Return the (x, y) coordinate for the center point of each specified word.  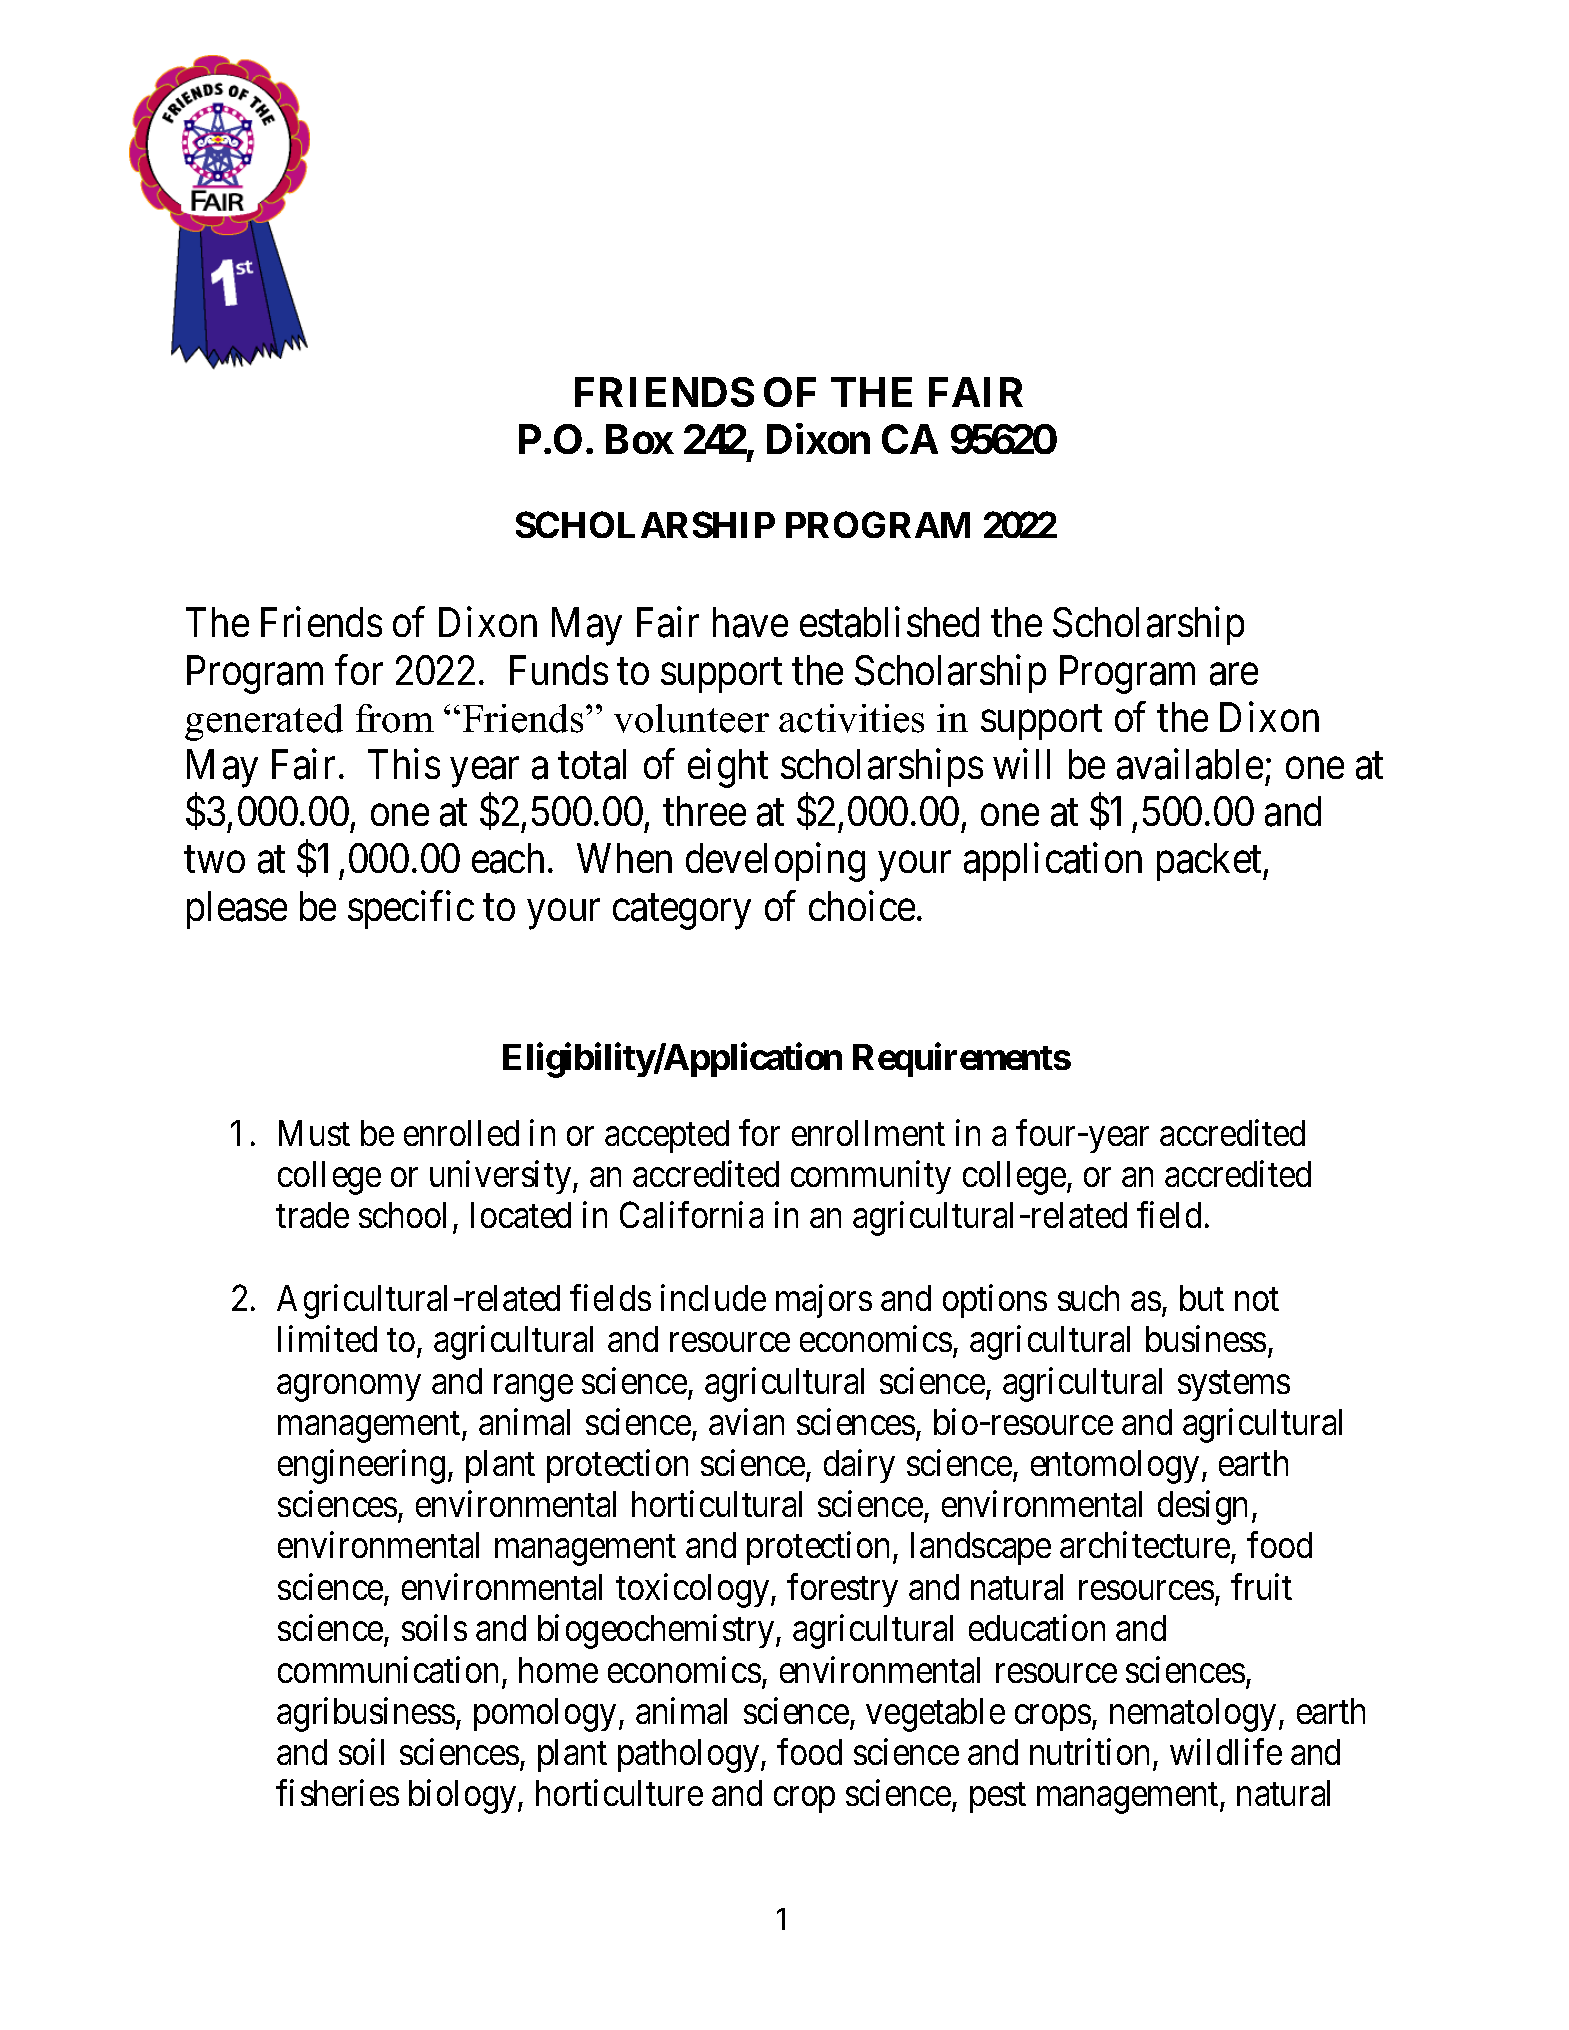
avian (746, 1421)
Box (640, 439)
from (395, 718)
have (750, 623)
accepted (667, 1136)
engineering (361, 1466)
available (1190, 764)
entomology (1115, 1467)
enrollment (868, 1133)
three (704, 811)
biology (464, 1797)
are (1234, 675)
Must (314, 1133)
